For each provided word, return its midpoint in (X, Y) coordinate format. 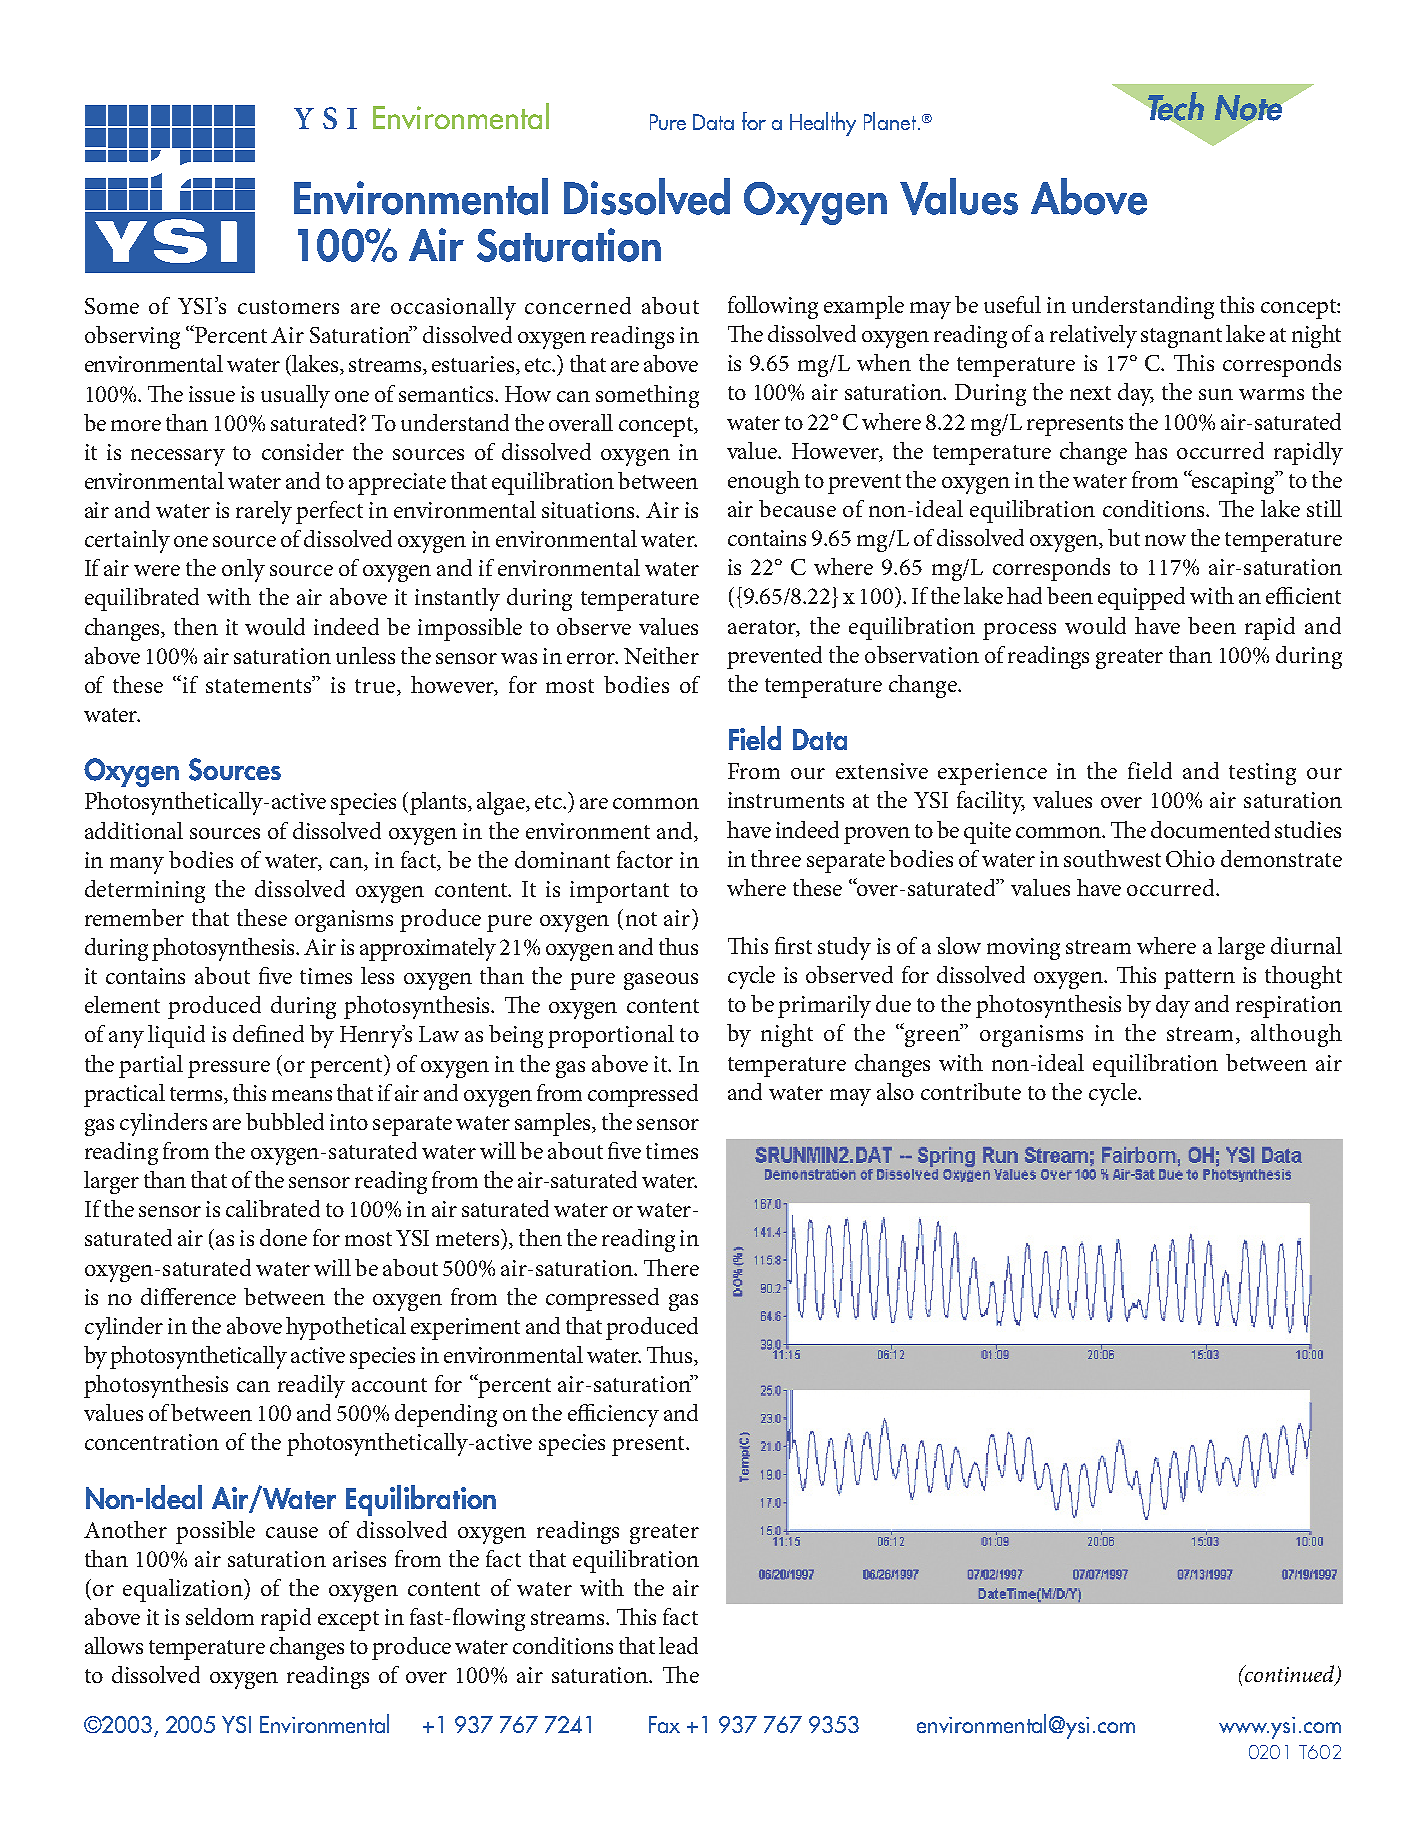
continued (1290, 1675)
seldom (220, 1616)
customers (288, 307)
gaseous (661, 981)
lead (678, 1645)
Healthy (823, 124)
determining (145, 891)
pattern (1199, 979)
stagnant (1181, 338)
